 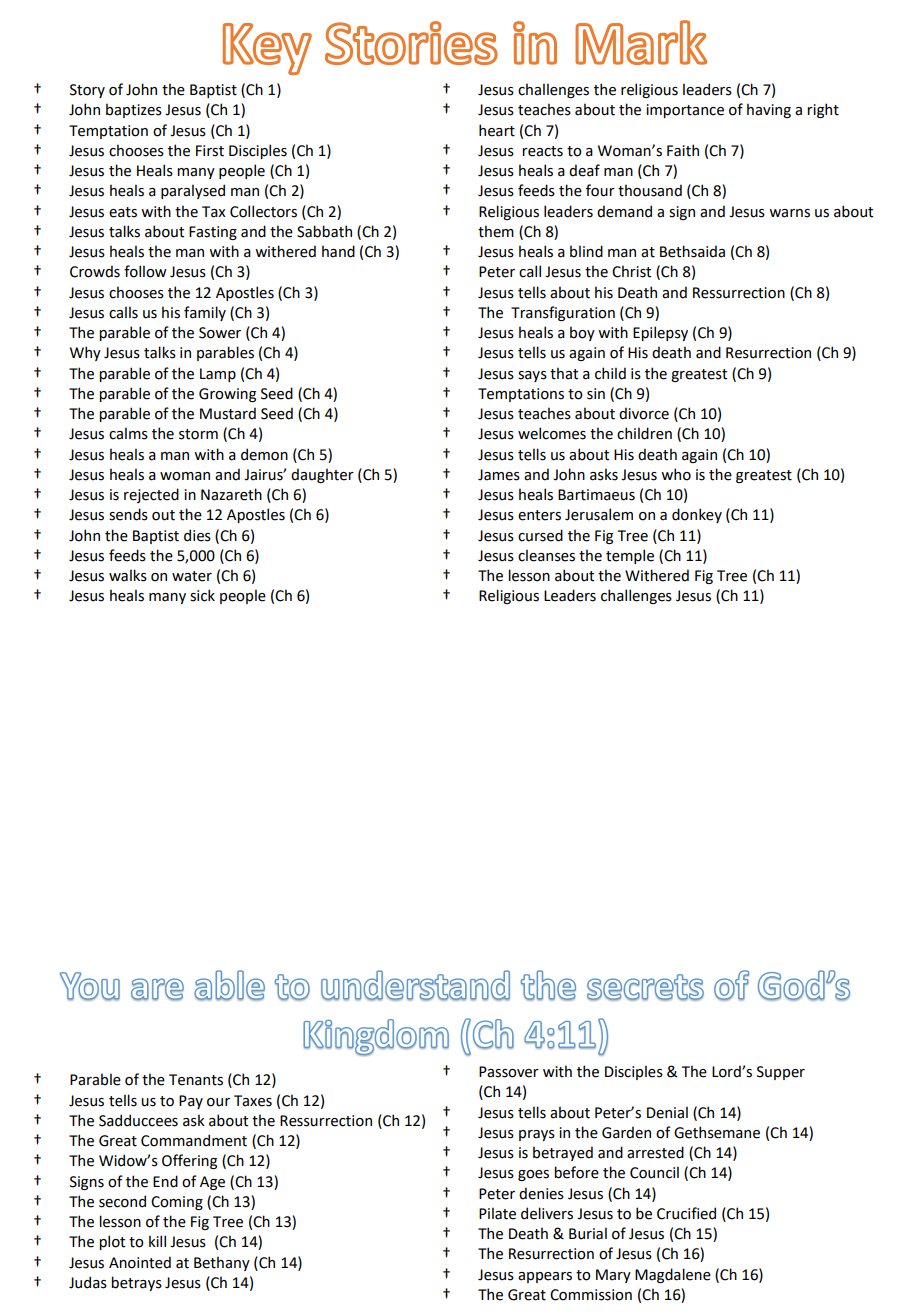 What do you see at coordinates (202, 595) in the screenshot?
I see `sick` at bounding box center [202, 595].
